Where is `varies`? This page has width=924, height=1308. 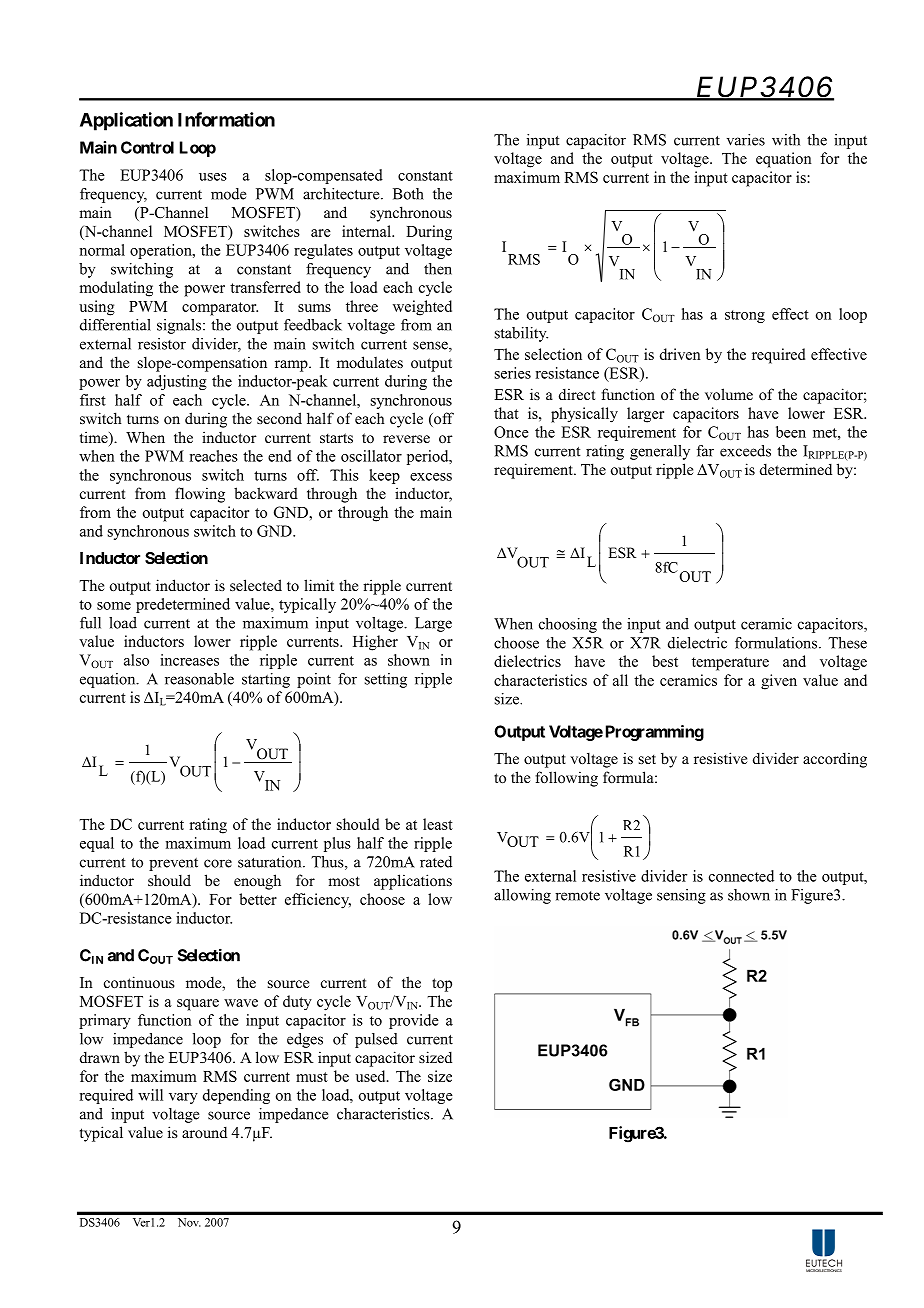
varies is located at coordinates (746, 140).
